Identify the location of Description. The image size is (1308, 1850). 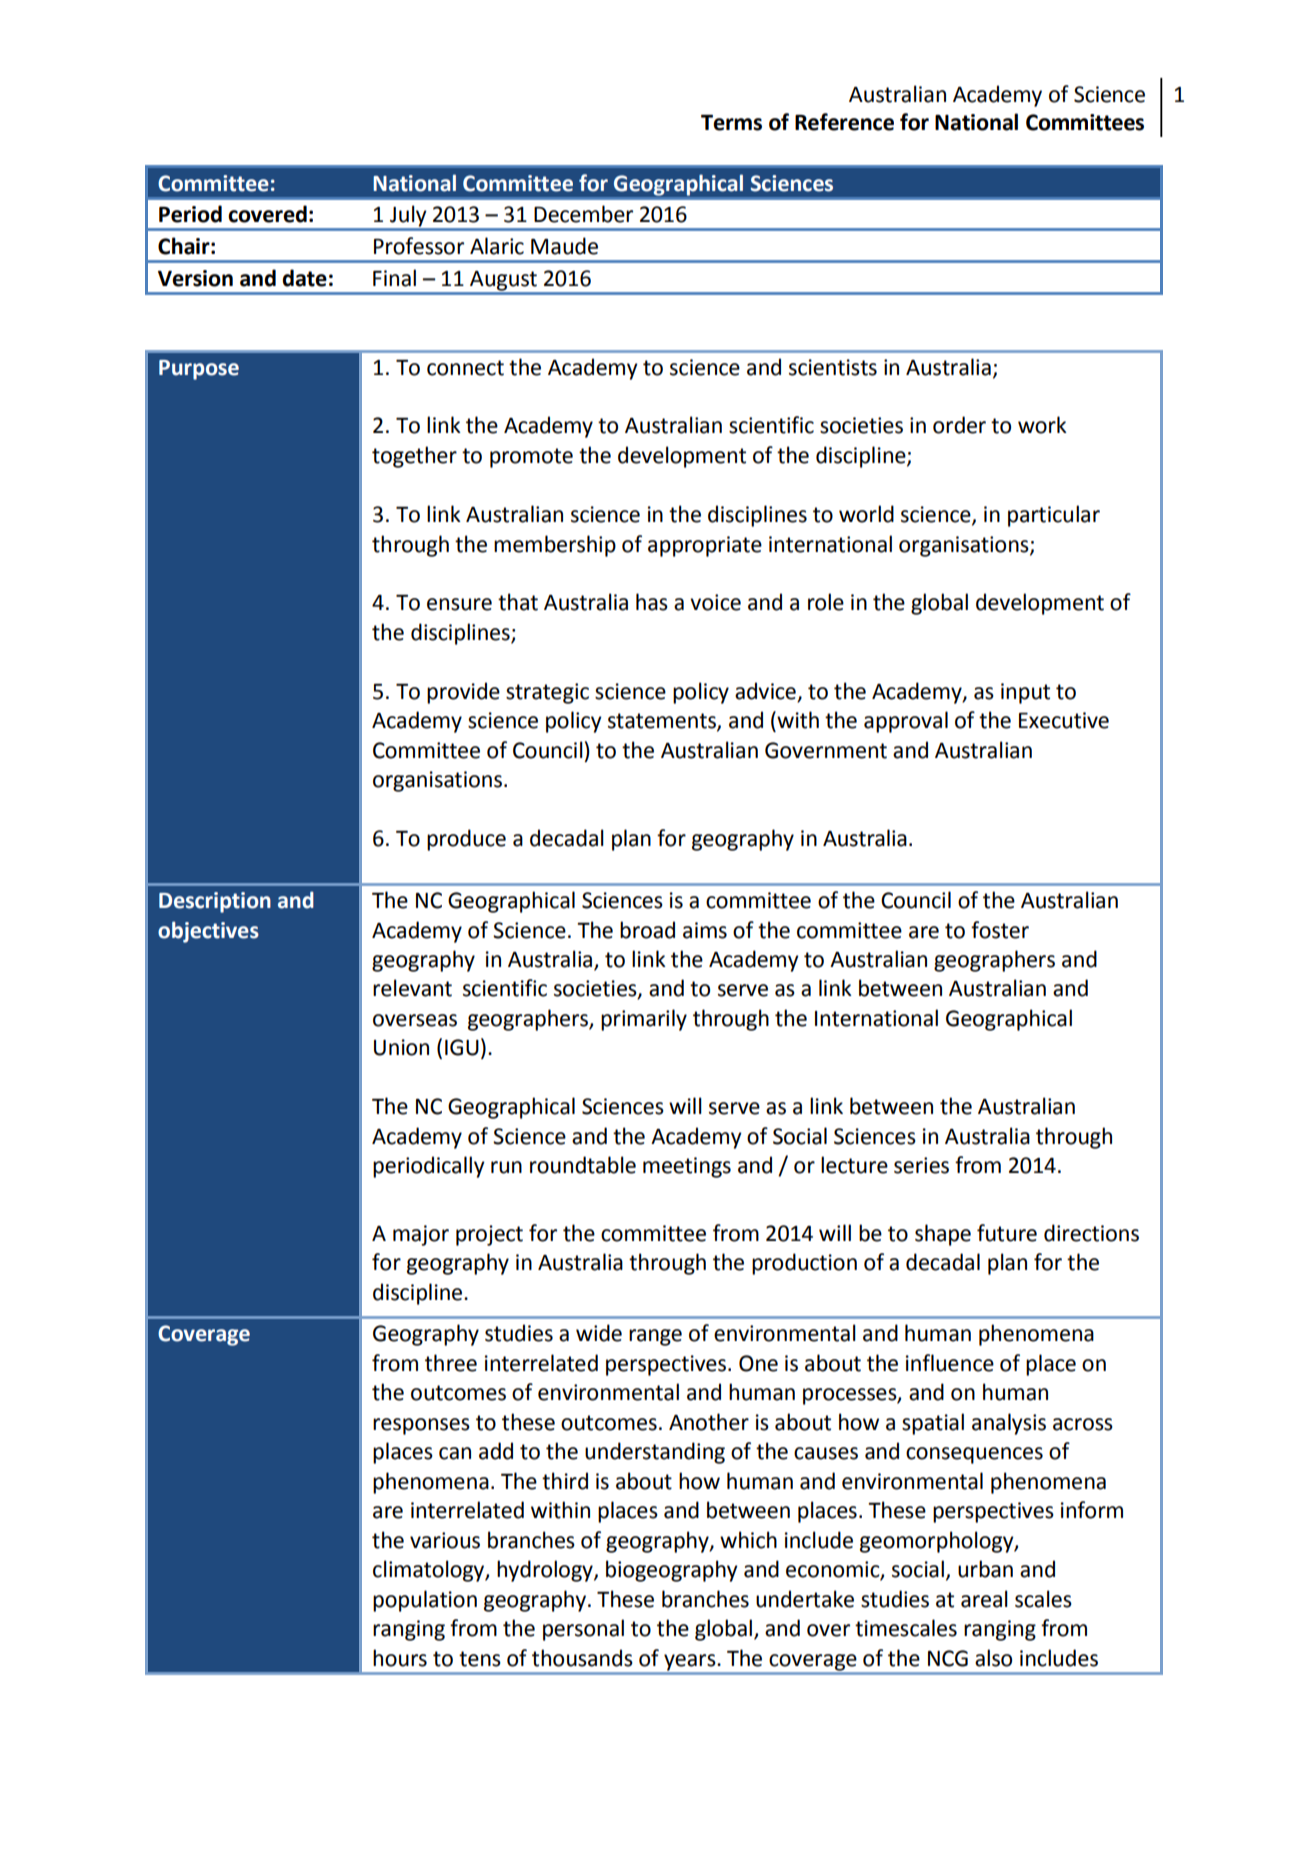
(215, 902).
